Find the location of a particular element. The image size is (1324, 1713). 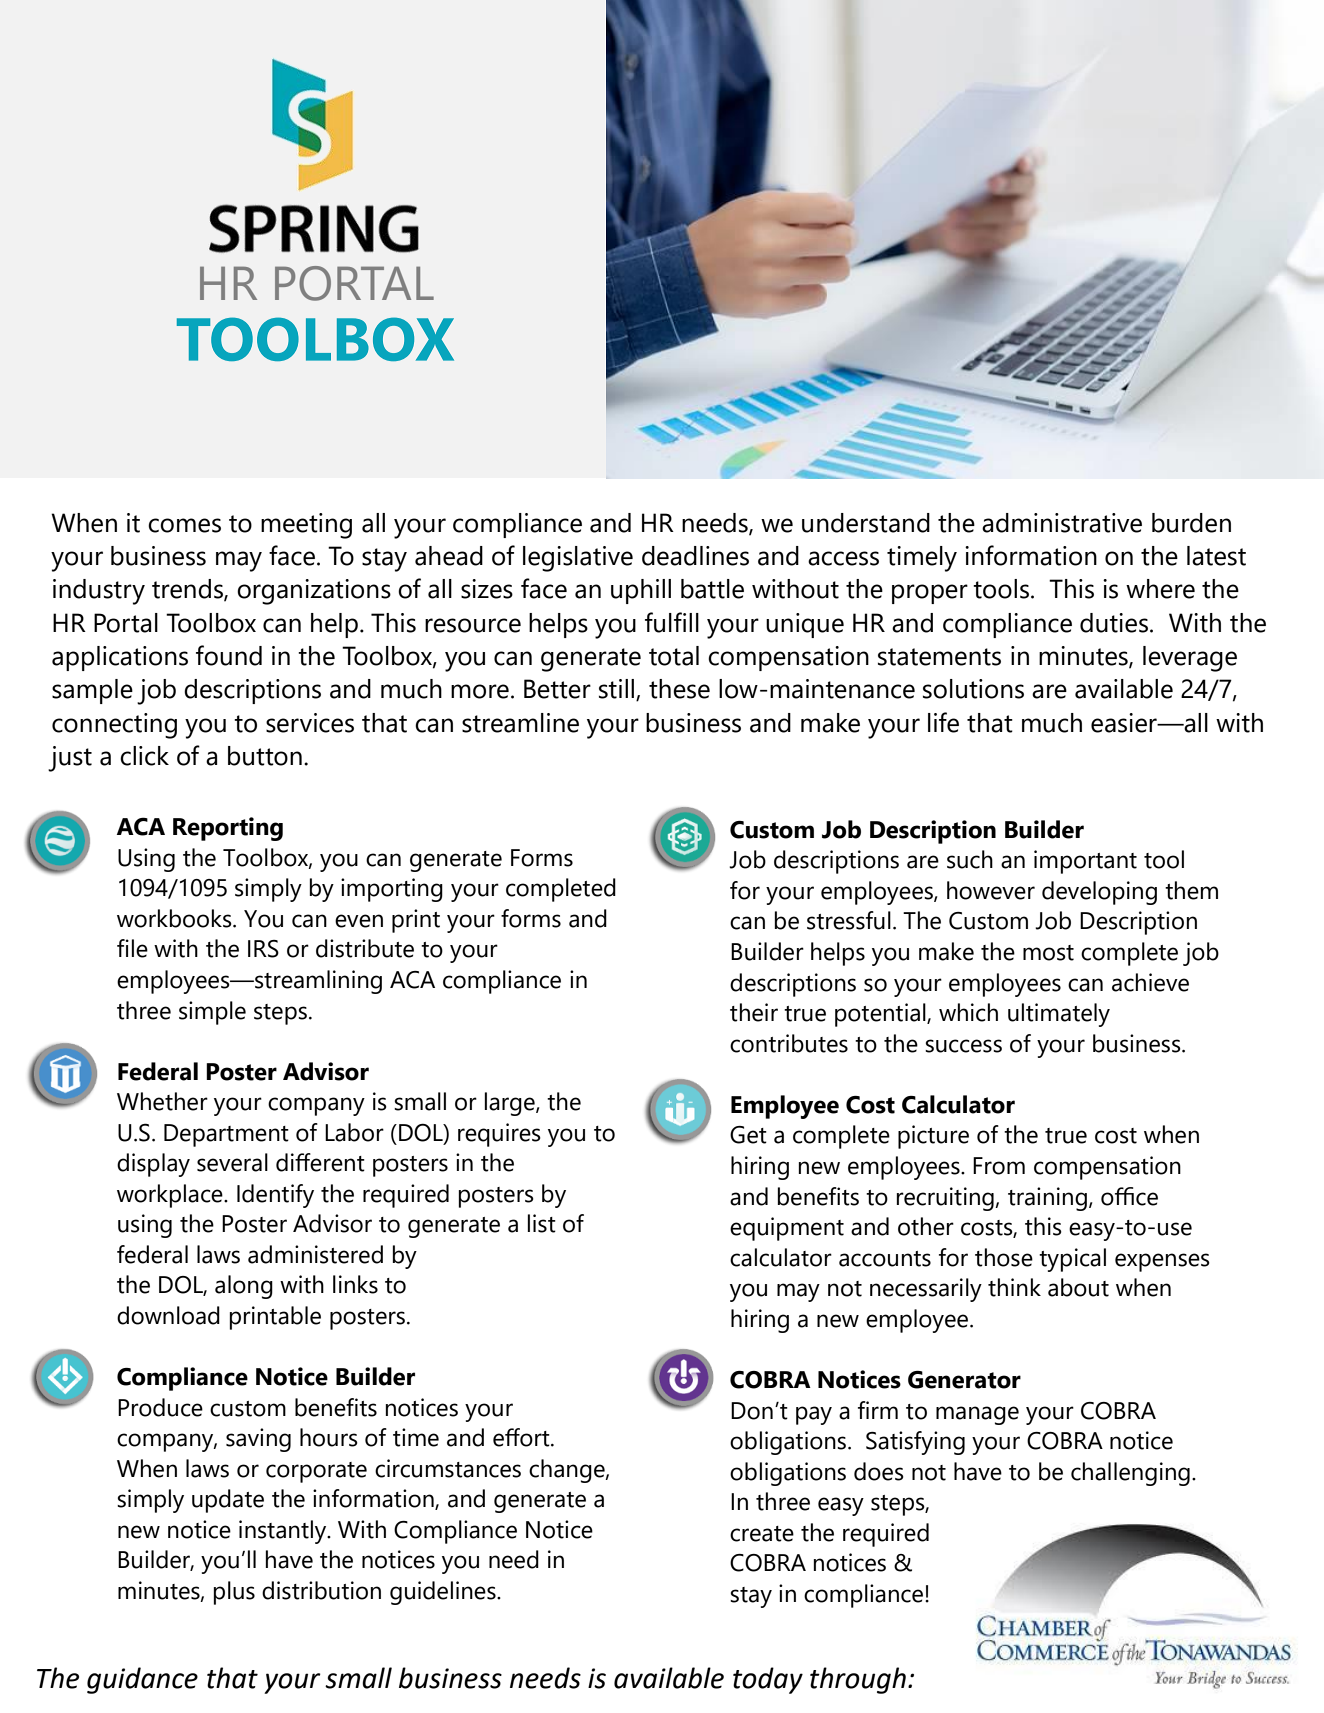

Get is located at coordinates (748, 1135).
